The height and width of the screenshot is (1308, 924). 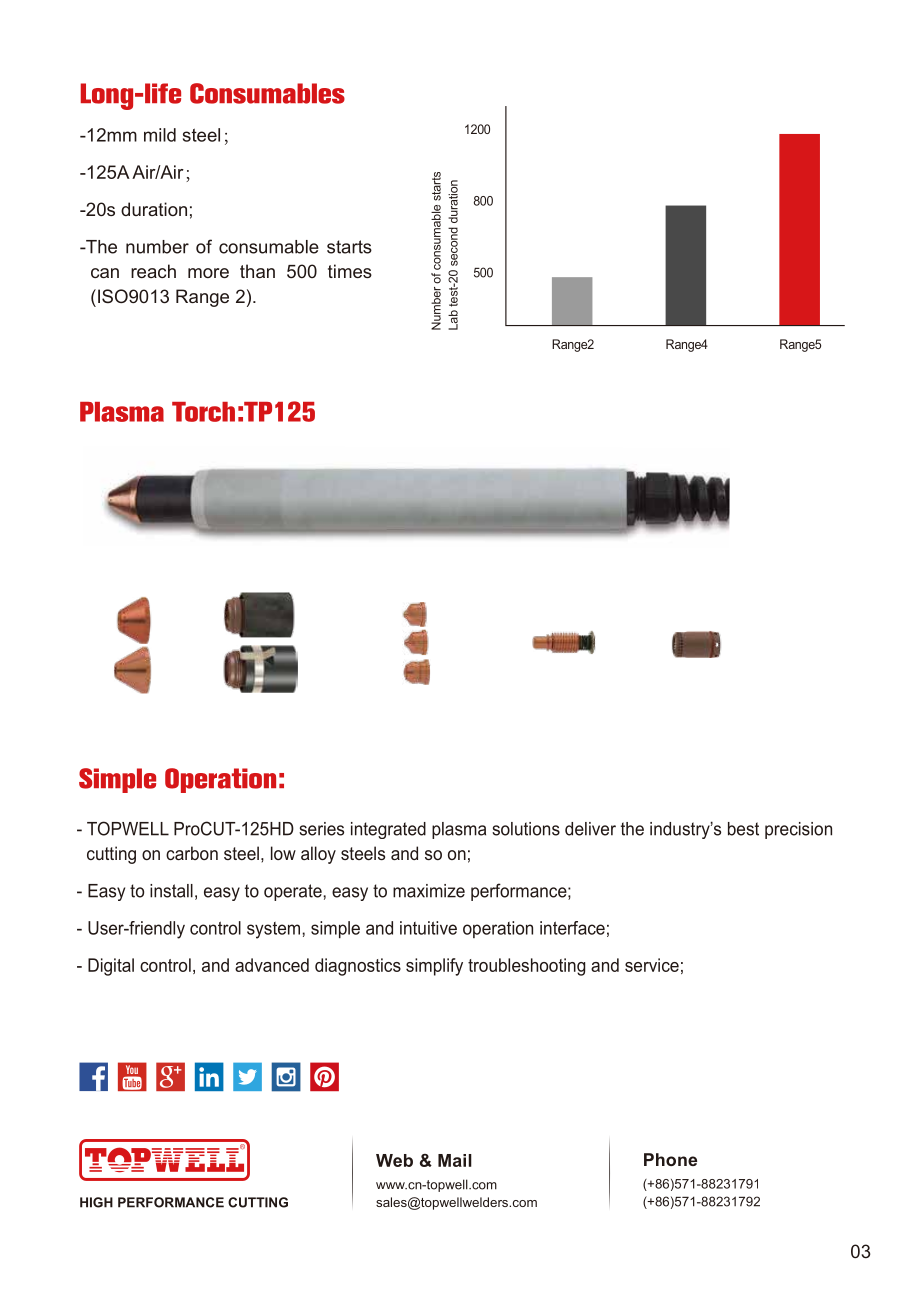 What do you see at coordinates (208, 273) in the screenshot?
I see `more` at bounding box center [208, 273].
